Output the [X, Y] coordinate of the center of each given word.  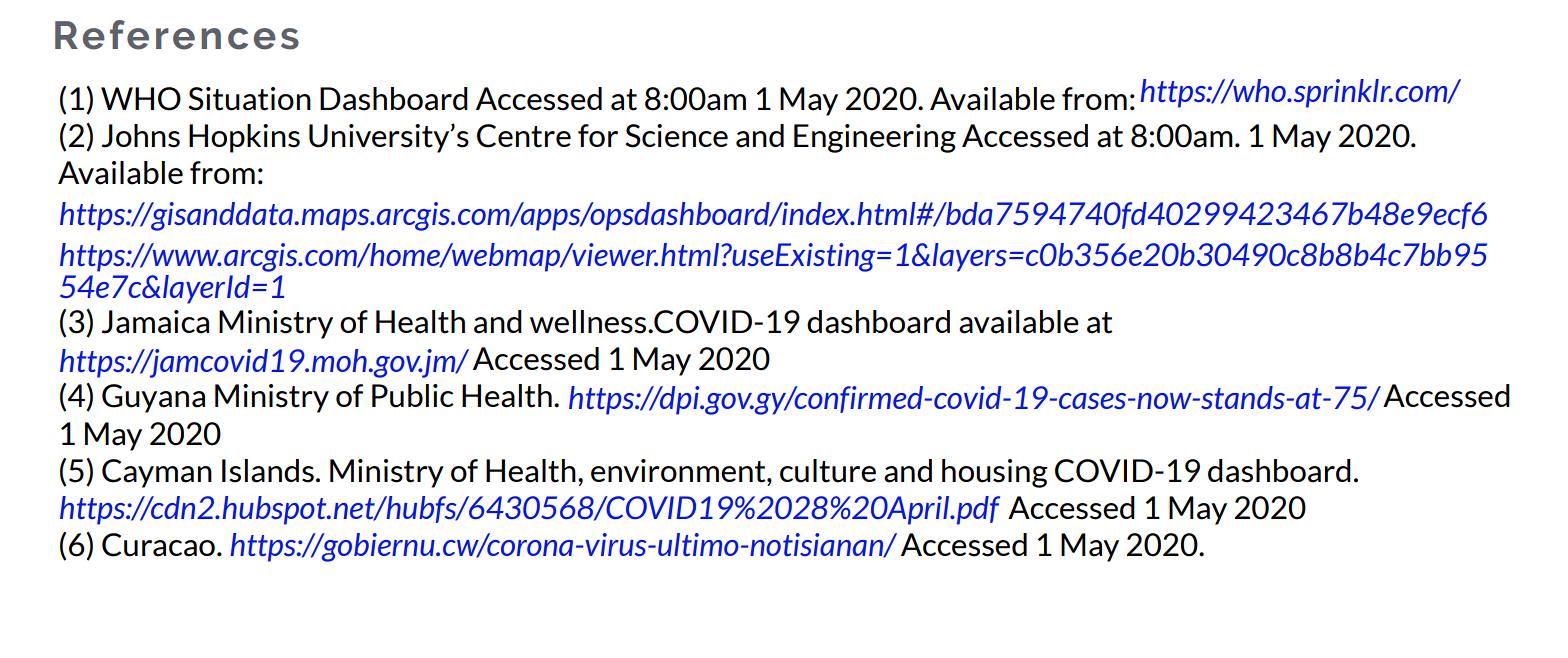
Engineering [875, 138]
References [177, 35]
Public [413, 396]
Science [676, 136]
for [598, 135]
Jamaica [155, 322]
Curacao [158, 545]
